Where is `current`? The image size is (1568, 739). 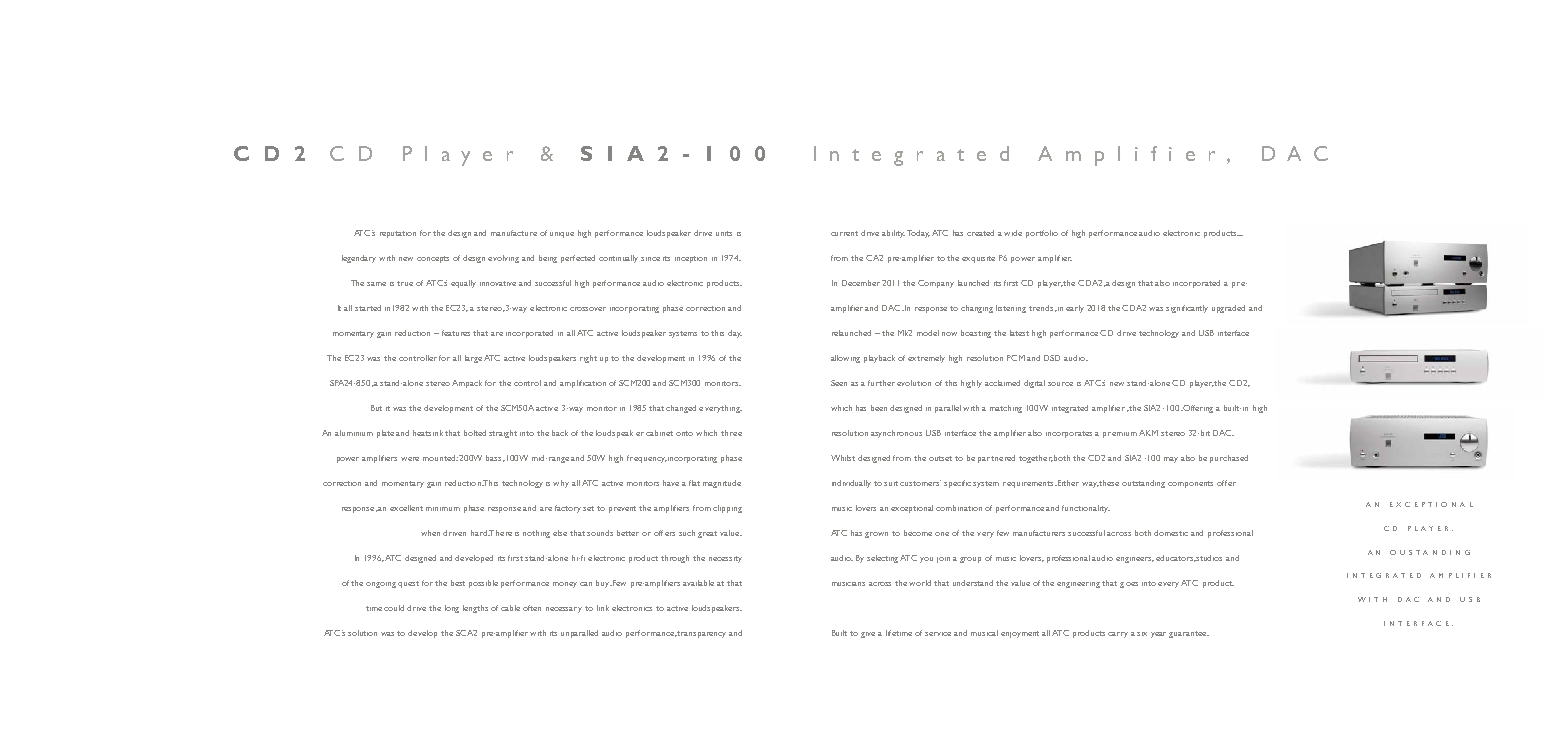 current is located at coordinates (844, 233).
